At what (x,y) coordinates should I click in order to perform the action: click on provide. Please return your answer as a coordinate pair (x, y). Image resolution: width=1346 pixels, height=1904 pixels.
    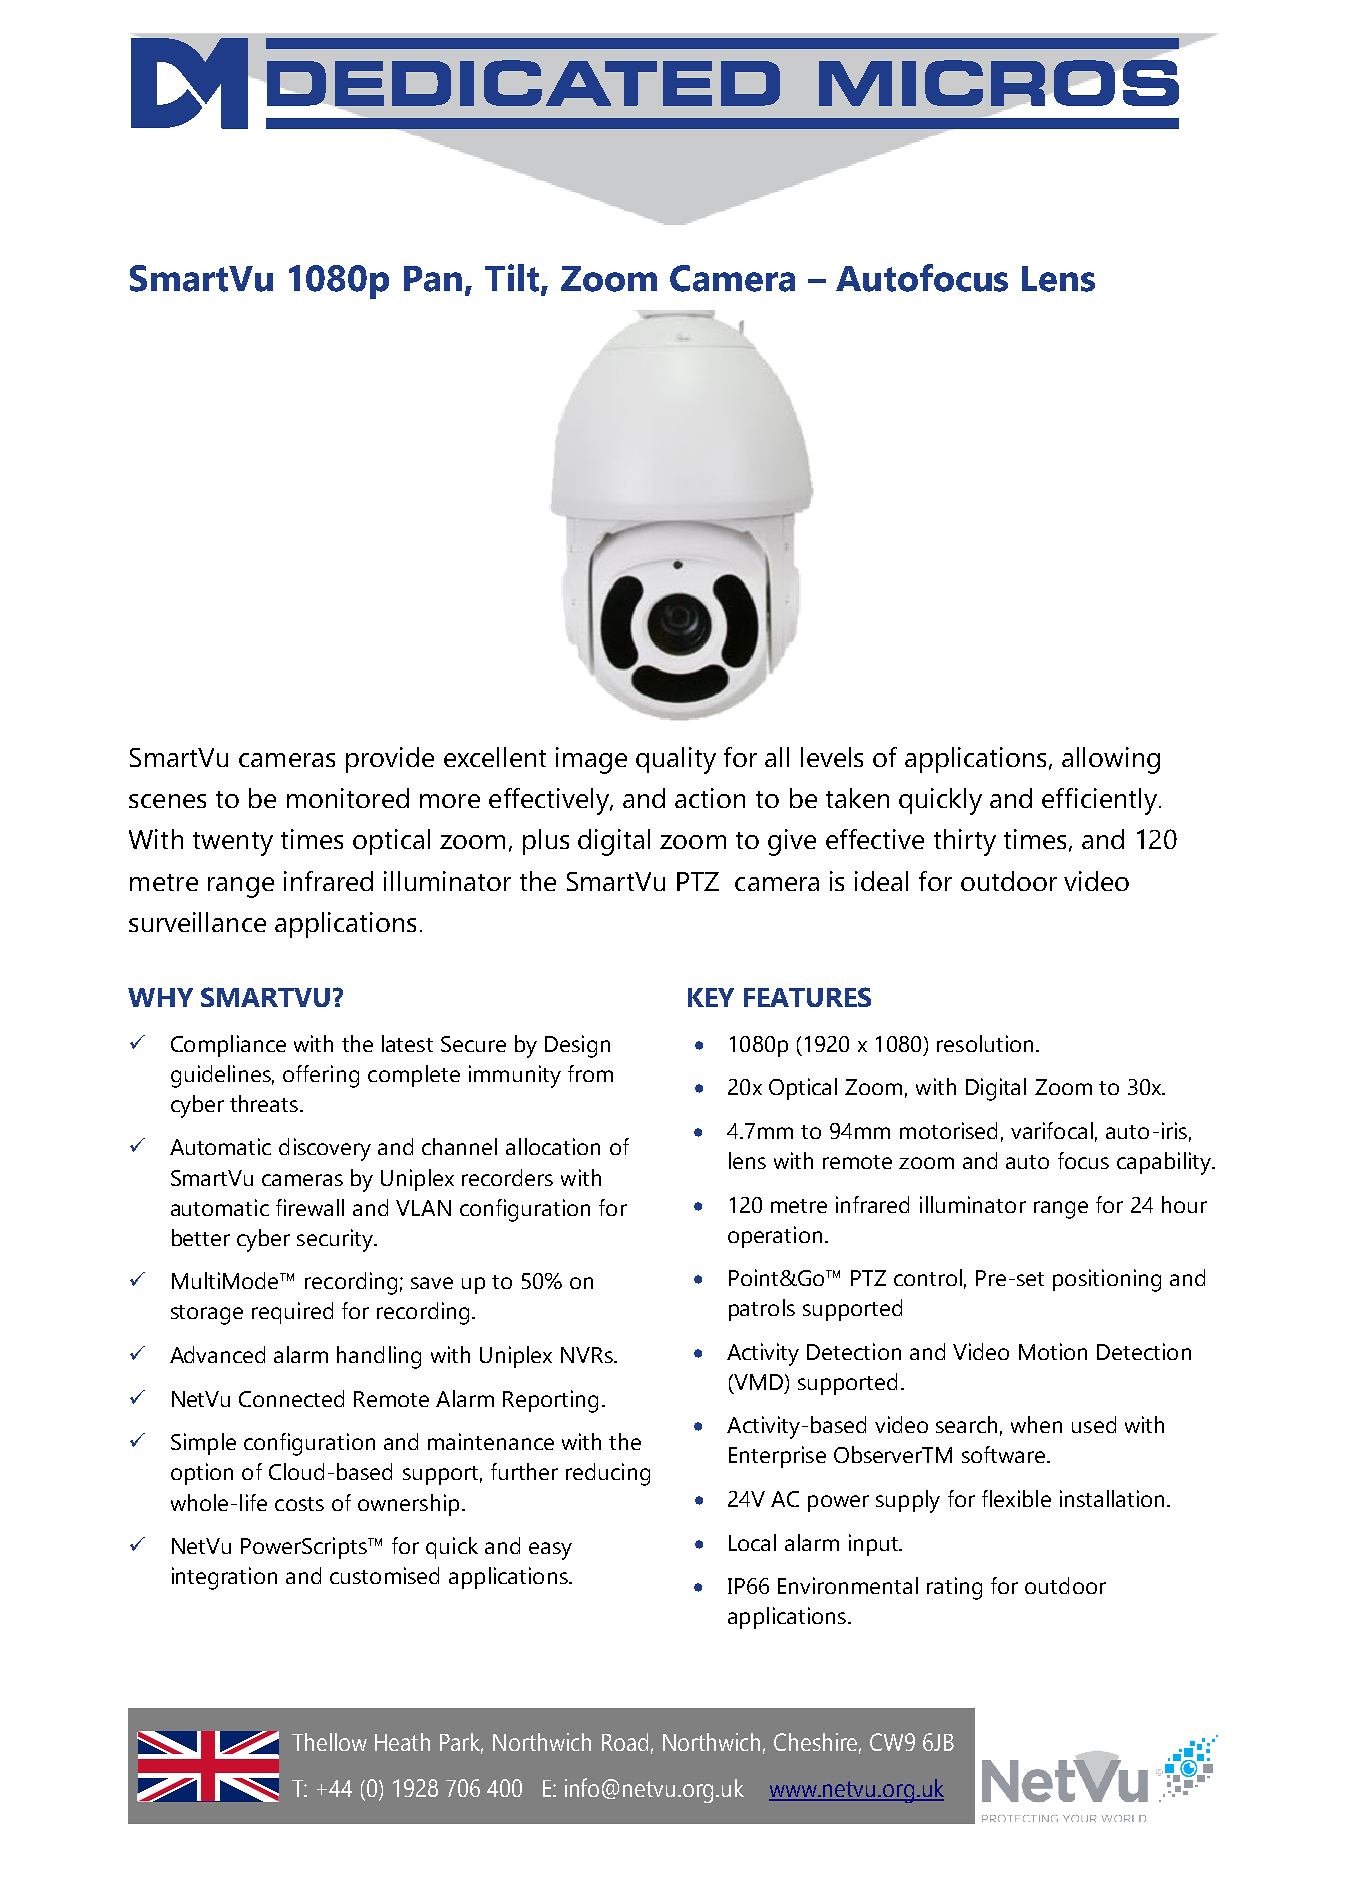
    Looking at the image, I should click on (390, 760).
